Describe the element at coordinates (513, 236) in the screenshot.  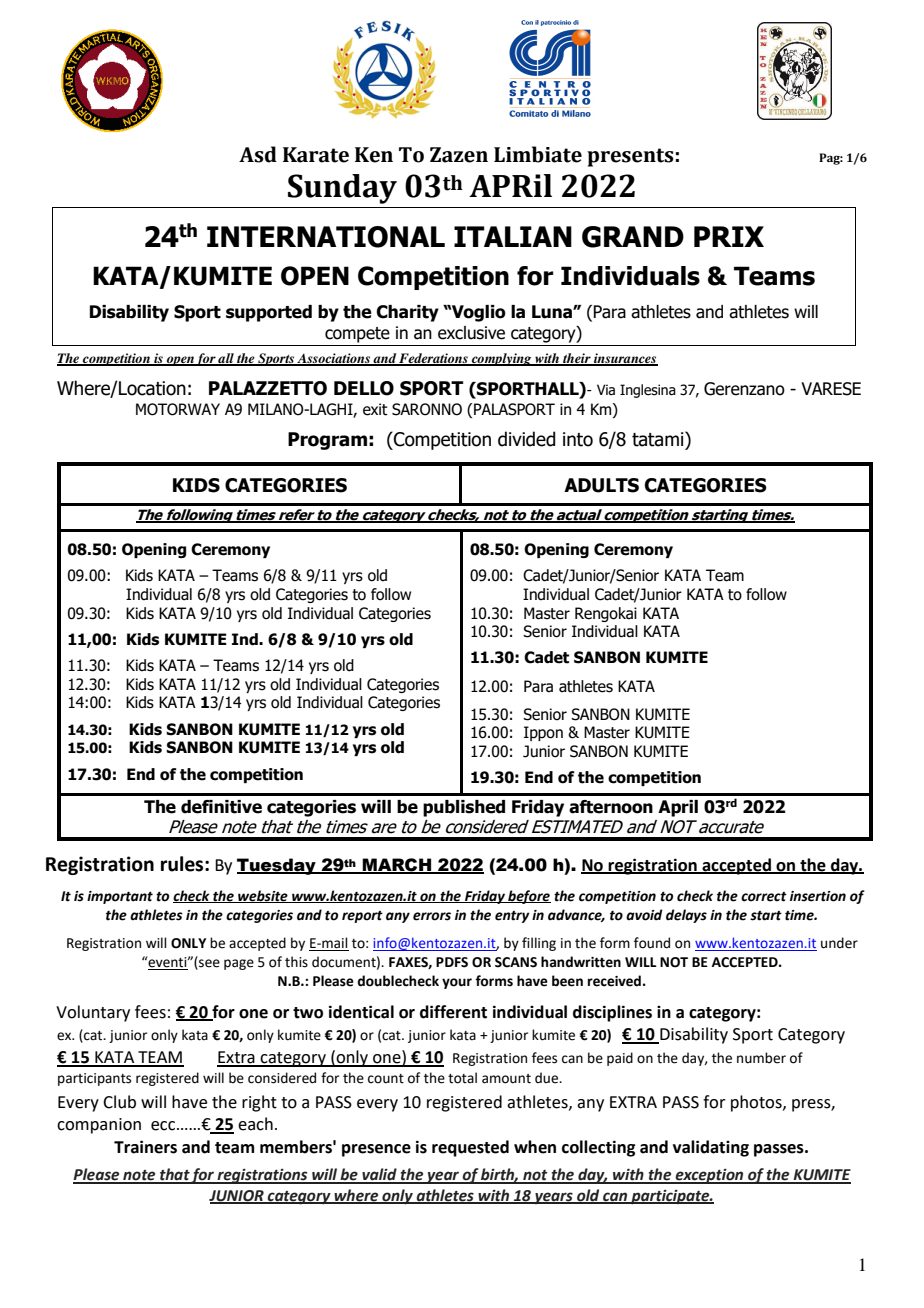
I see `ITALIAN` at that location.
